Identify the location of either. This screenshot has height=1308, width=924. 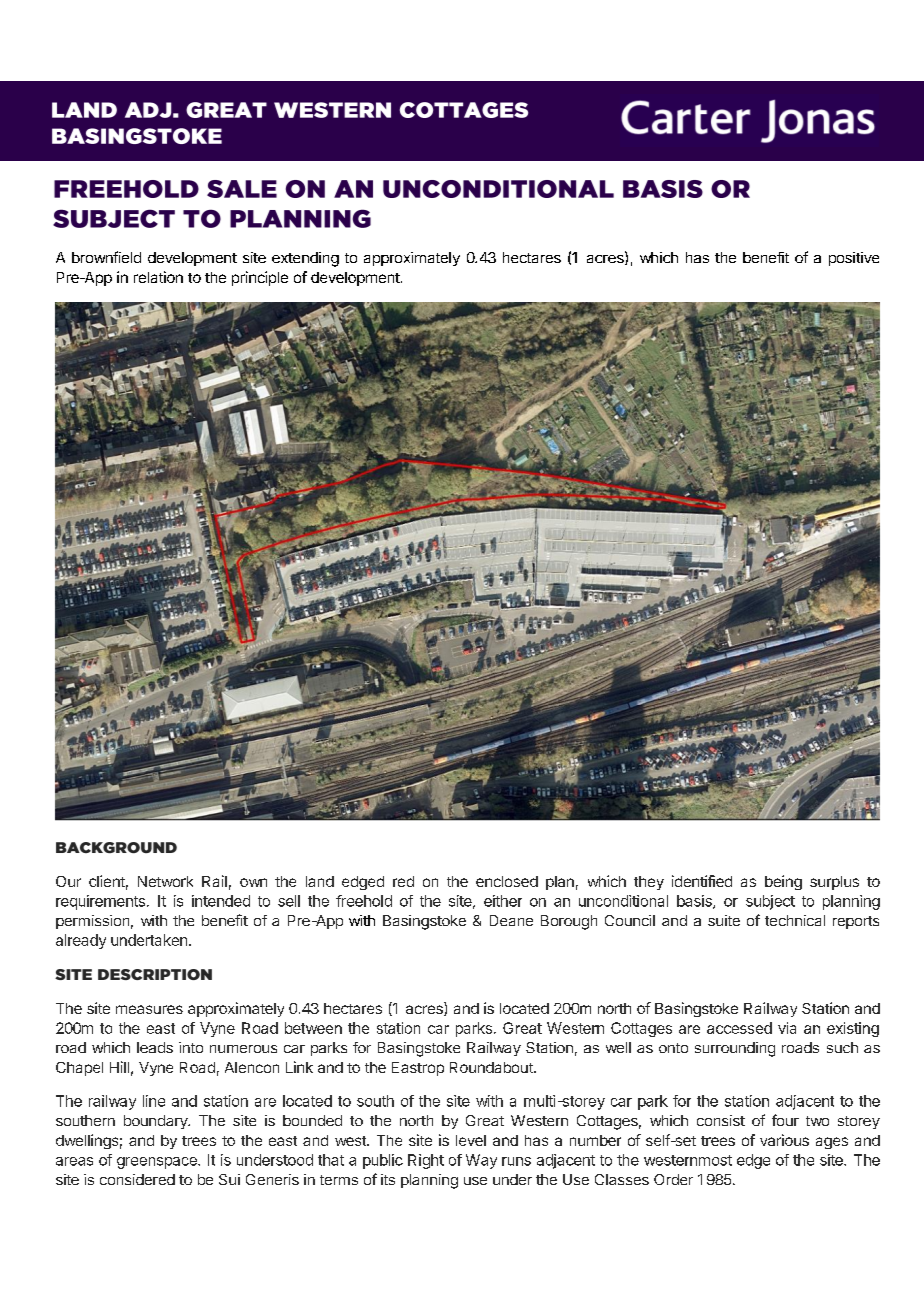
(503, 901).
